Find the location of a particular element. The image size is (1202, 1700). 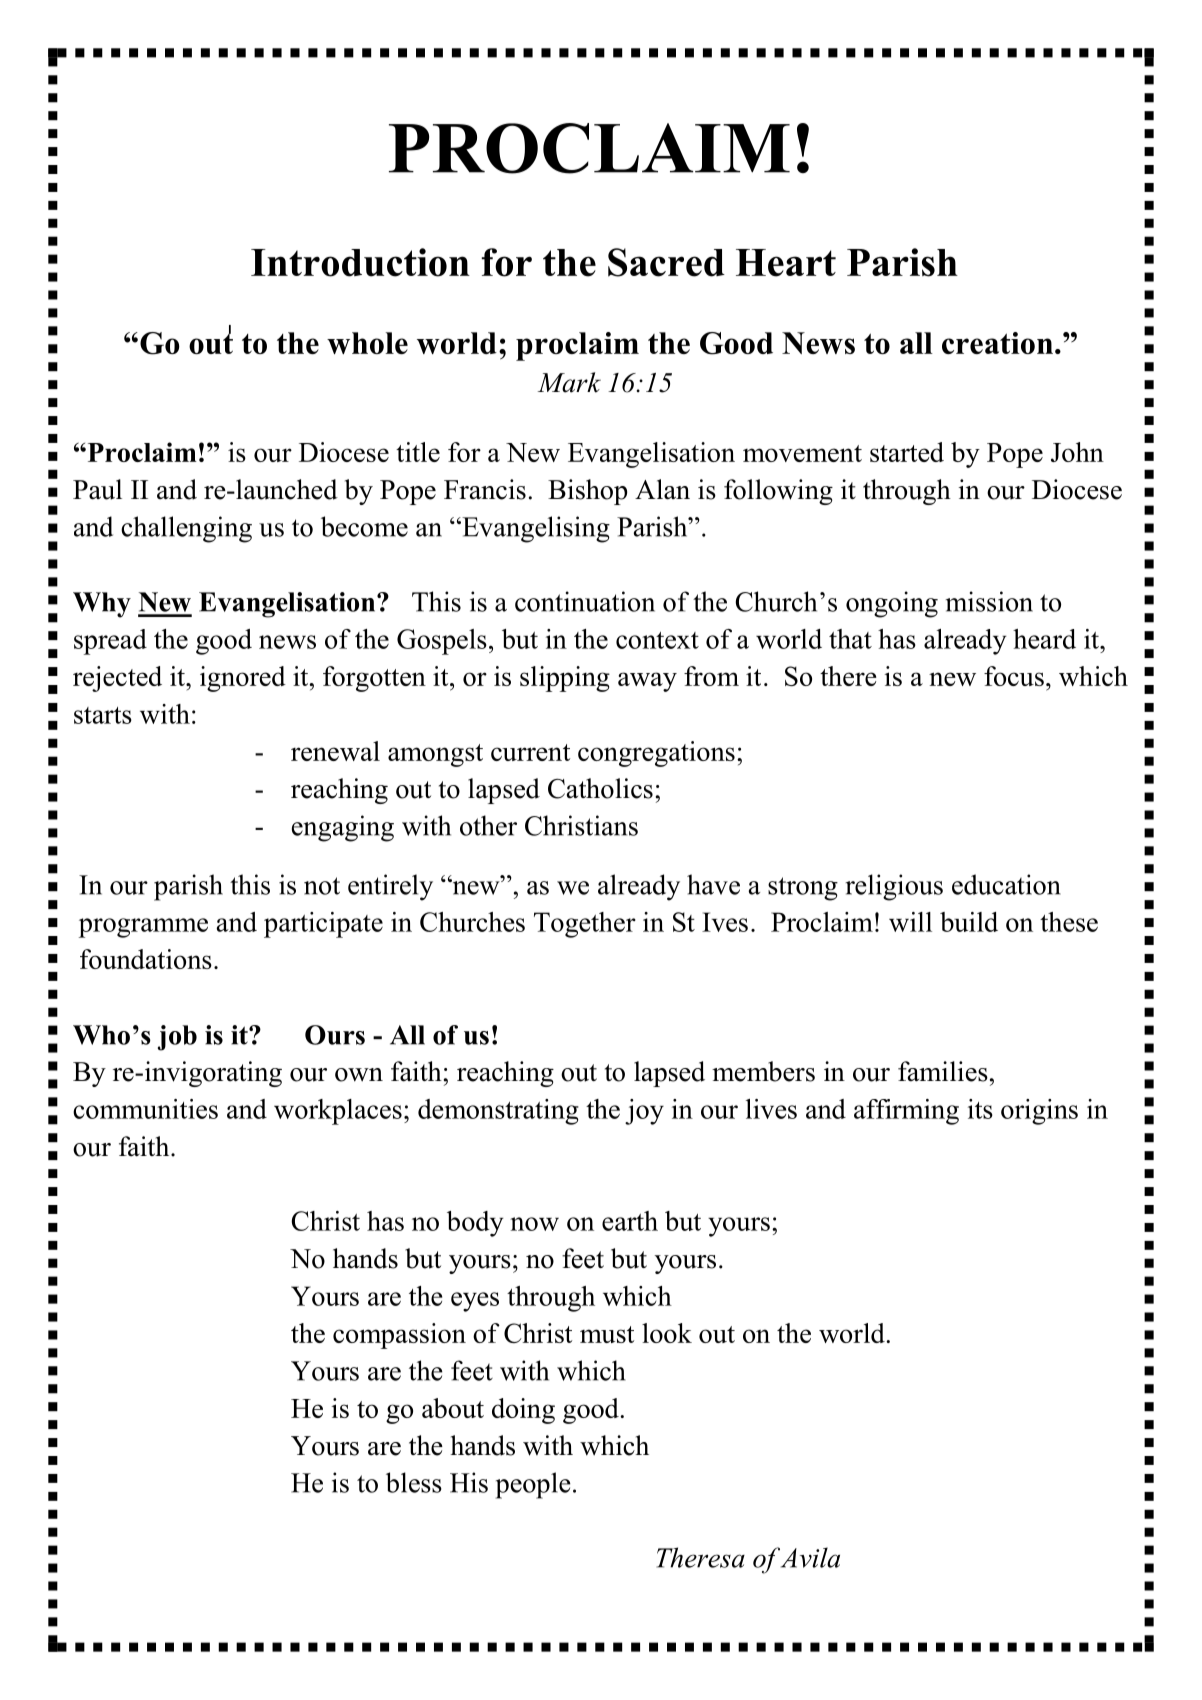

communities is located at coordinates (145, 1109).
